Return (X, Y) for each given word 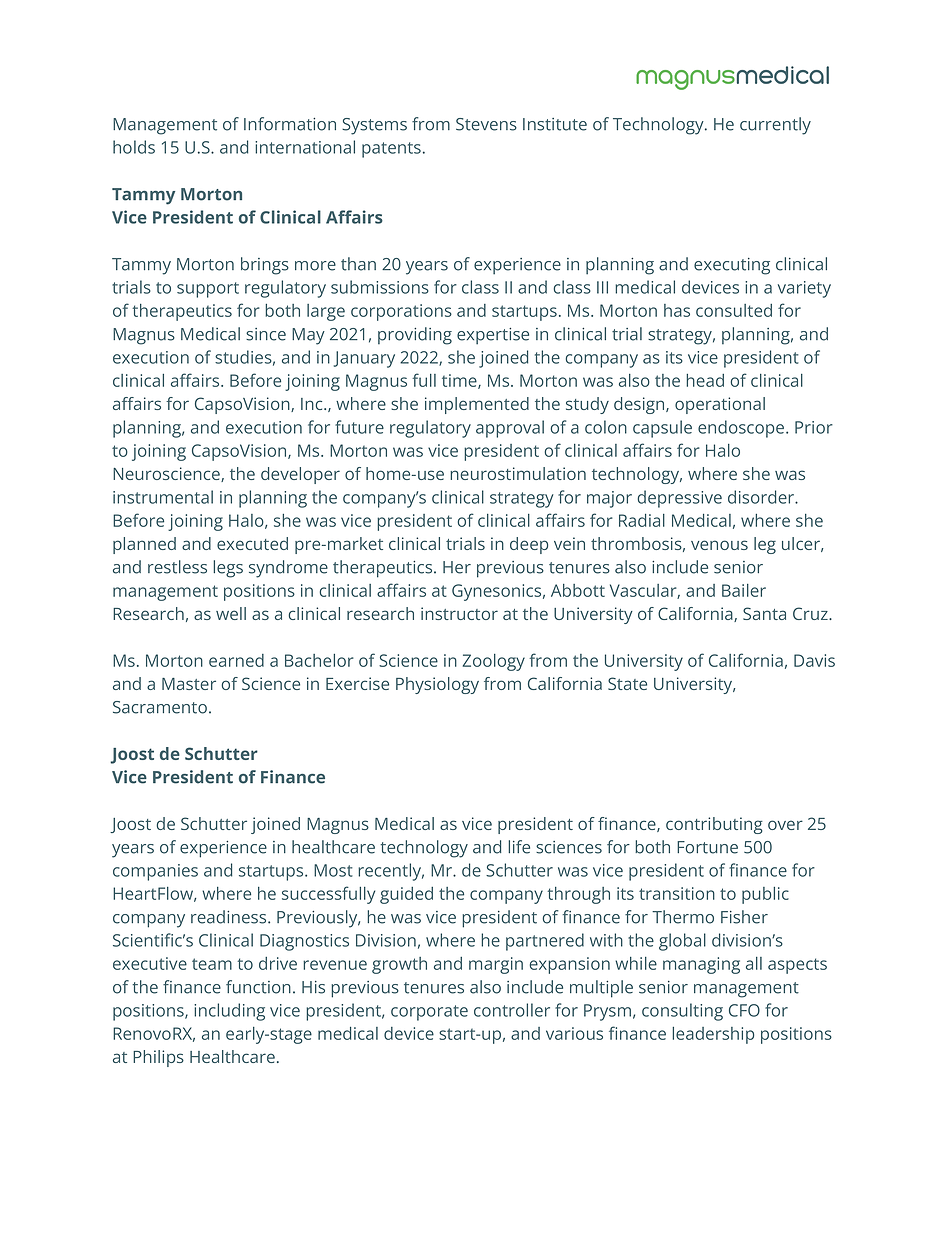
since (266, 334)
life (519, 847)
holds (134, 147)
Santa (764, 613)
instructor (459, 613)
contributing (714, 825)
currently (775, 126)
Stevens (486, 124)
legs (228, 569)
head (705, 380)
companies (155, 872)
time (460, 381)
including (229, 1012)
